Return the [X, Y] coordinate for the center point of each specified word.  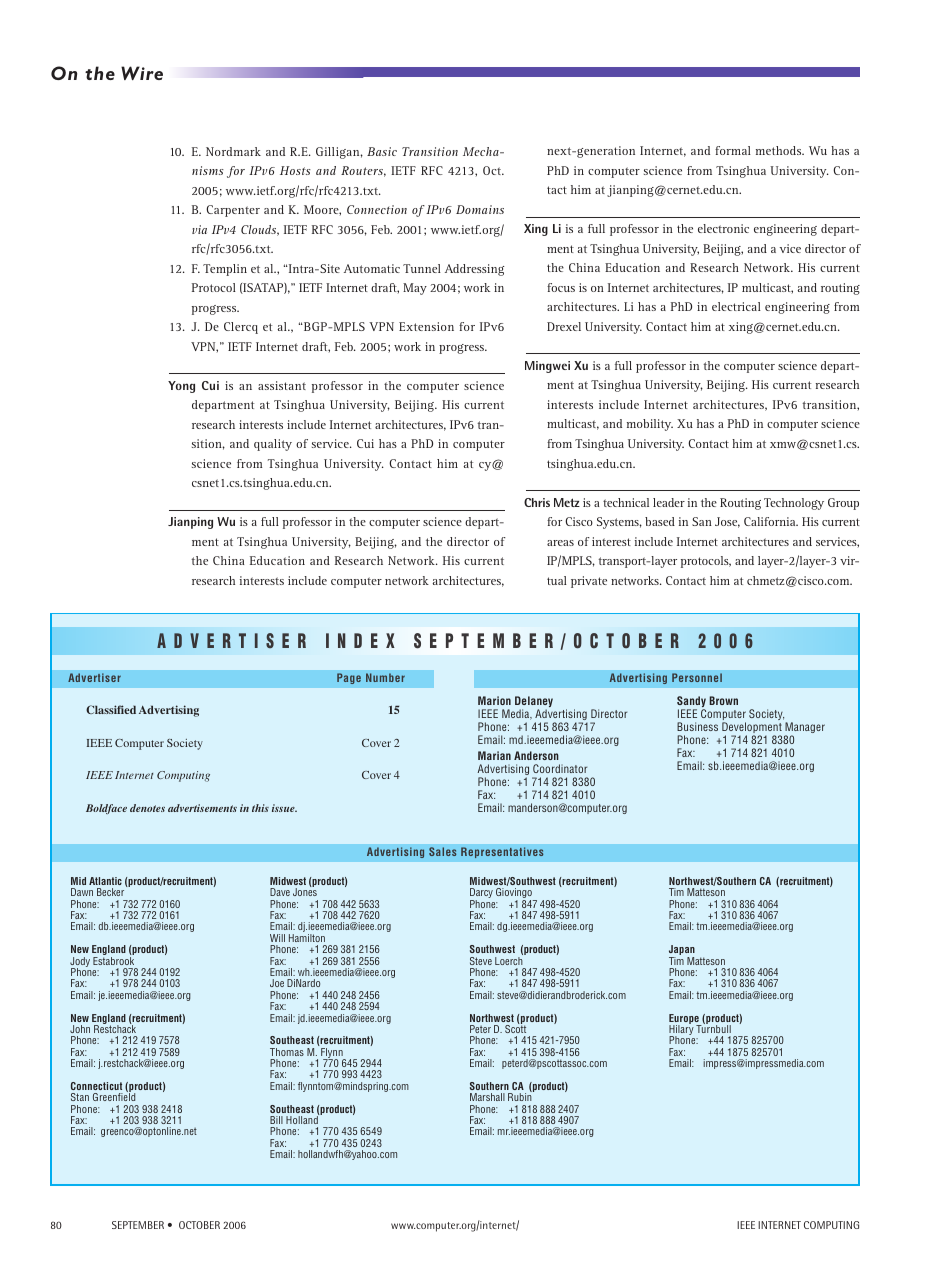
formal [733, 150]
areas [560, 543]
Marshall [487, 1097]
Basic [382, 151]
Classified [111, 709]
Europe [685, 1020]
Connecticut [96, 1086]
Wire [142, 73]
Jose [727, 522]
